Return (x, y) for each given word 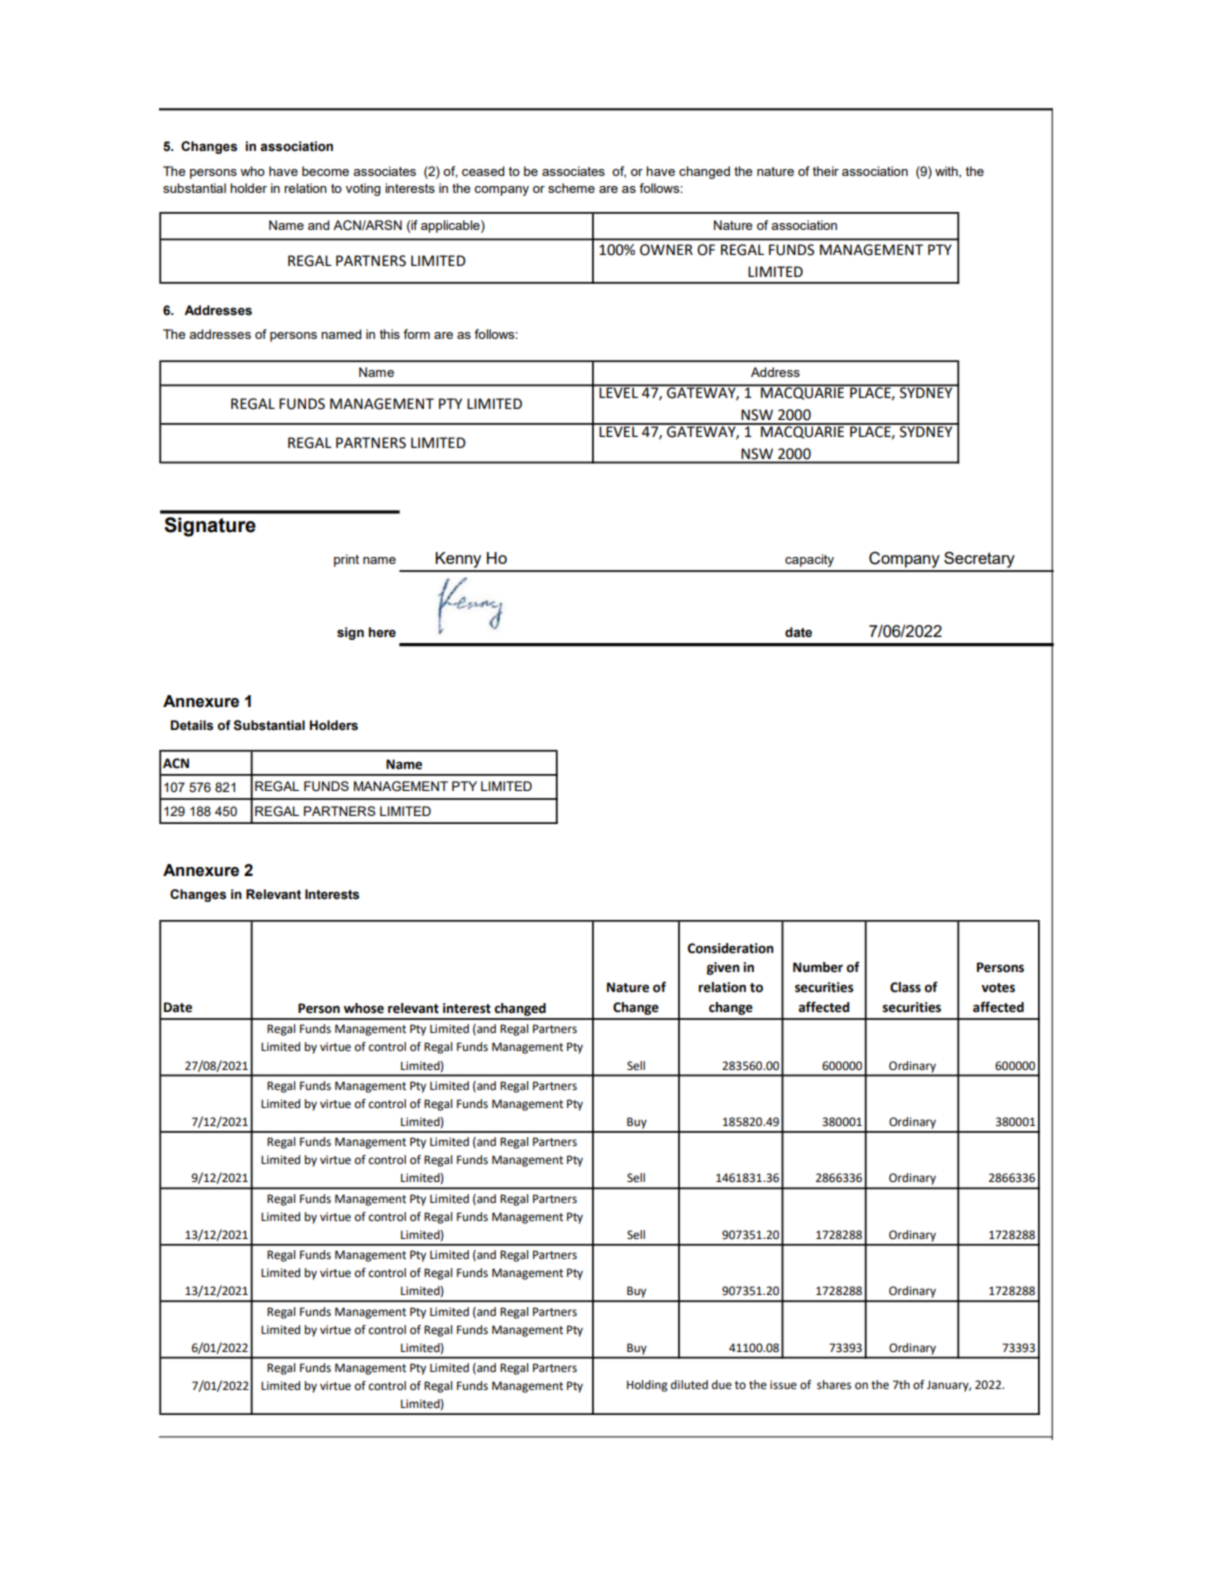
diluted (689, 1385)
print (346, 560)
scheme (571, 188)
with (947, 172)
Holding (647, 1386)
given (723, 968)
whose (364, 1008)
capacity (809, 560)
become (325, 171)
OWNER (666, 250)
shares (834, 1385)
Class (905, 987)
